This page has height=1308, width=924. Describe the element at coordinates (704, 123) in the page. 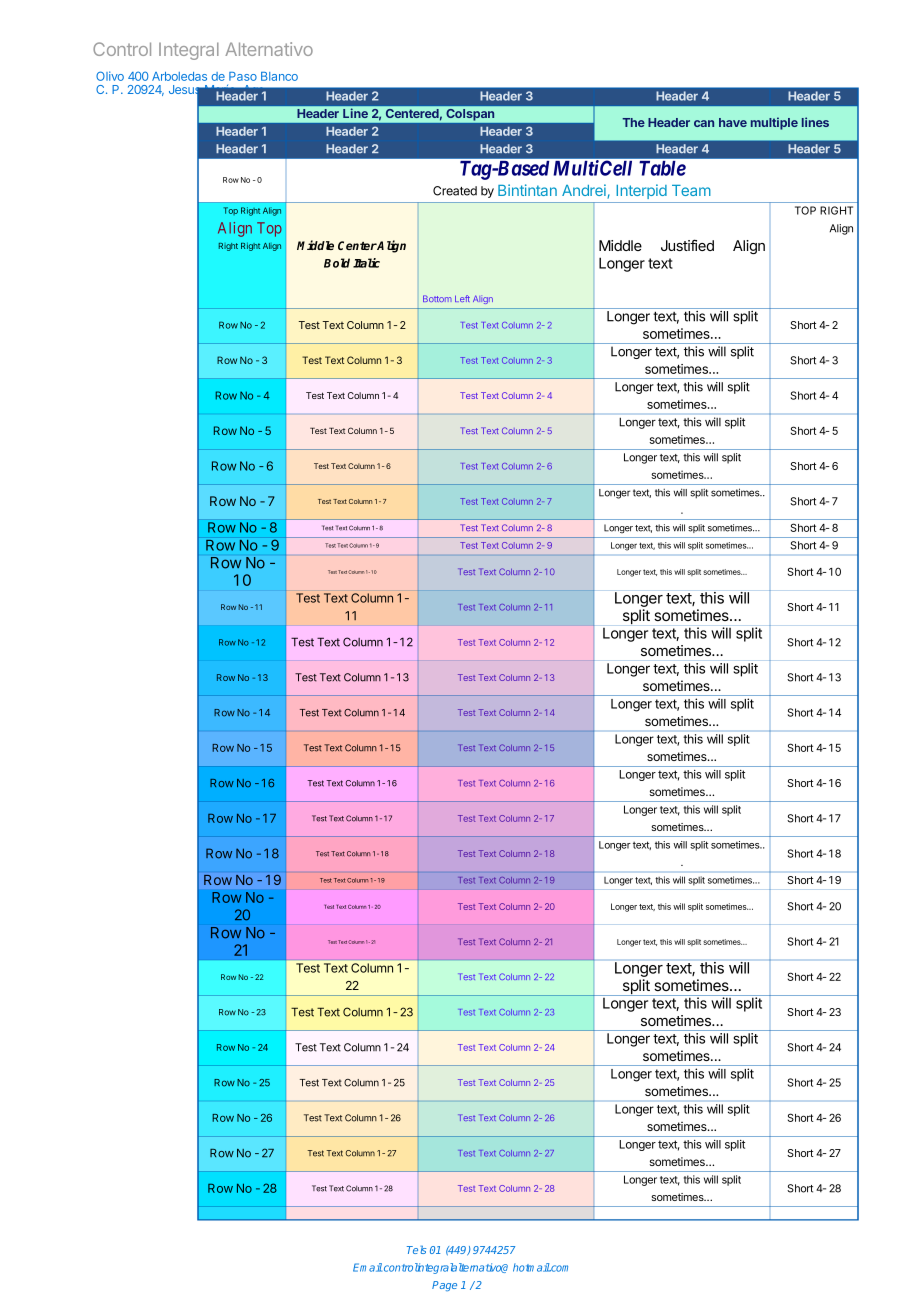

I see `can` at that location.
